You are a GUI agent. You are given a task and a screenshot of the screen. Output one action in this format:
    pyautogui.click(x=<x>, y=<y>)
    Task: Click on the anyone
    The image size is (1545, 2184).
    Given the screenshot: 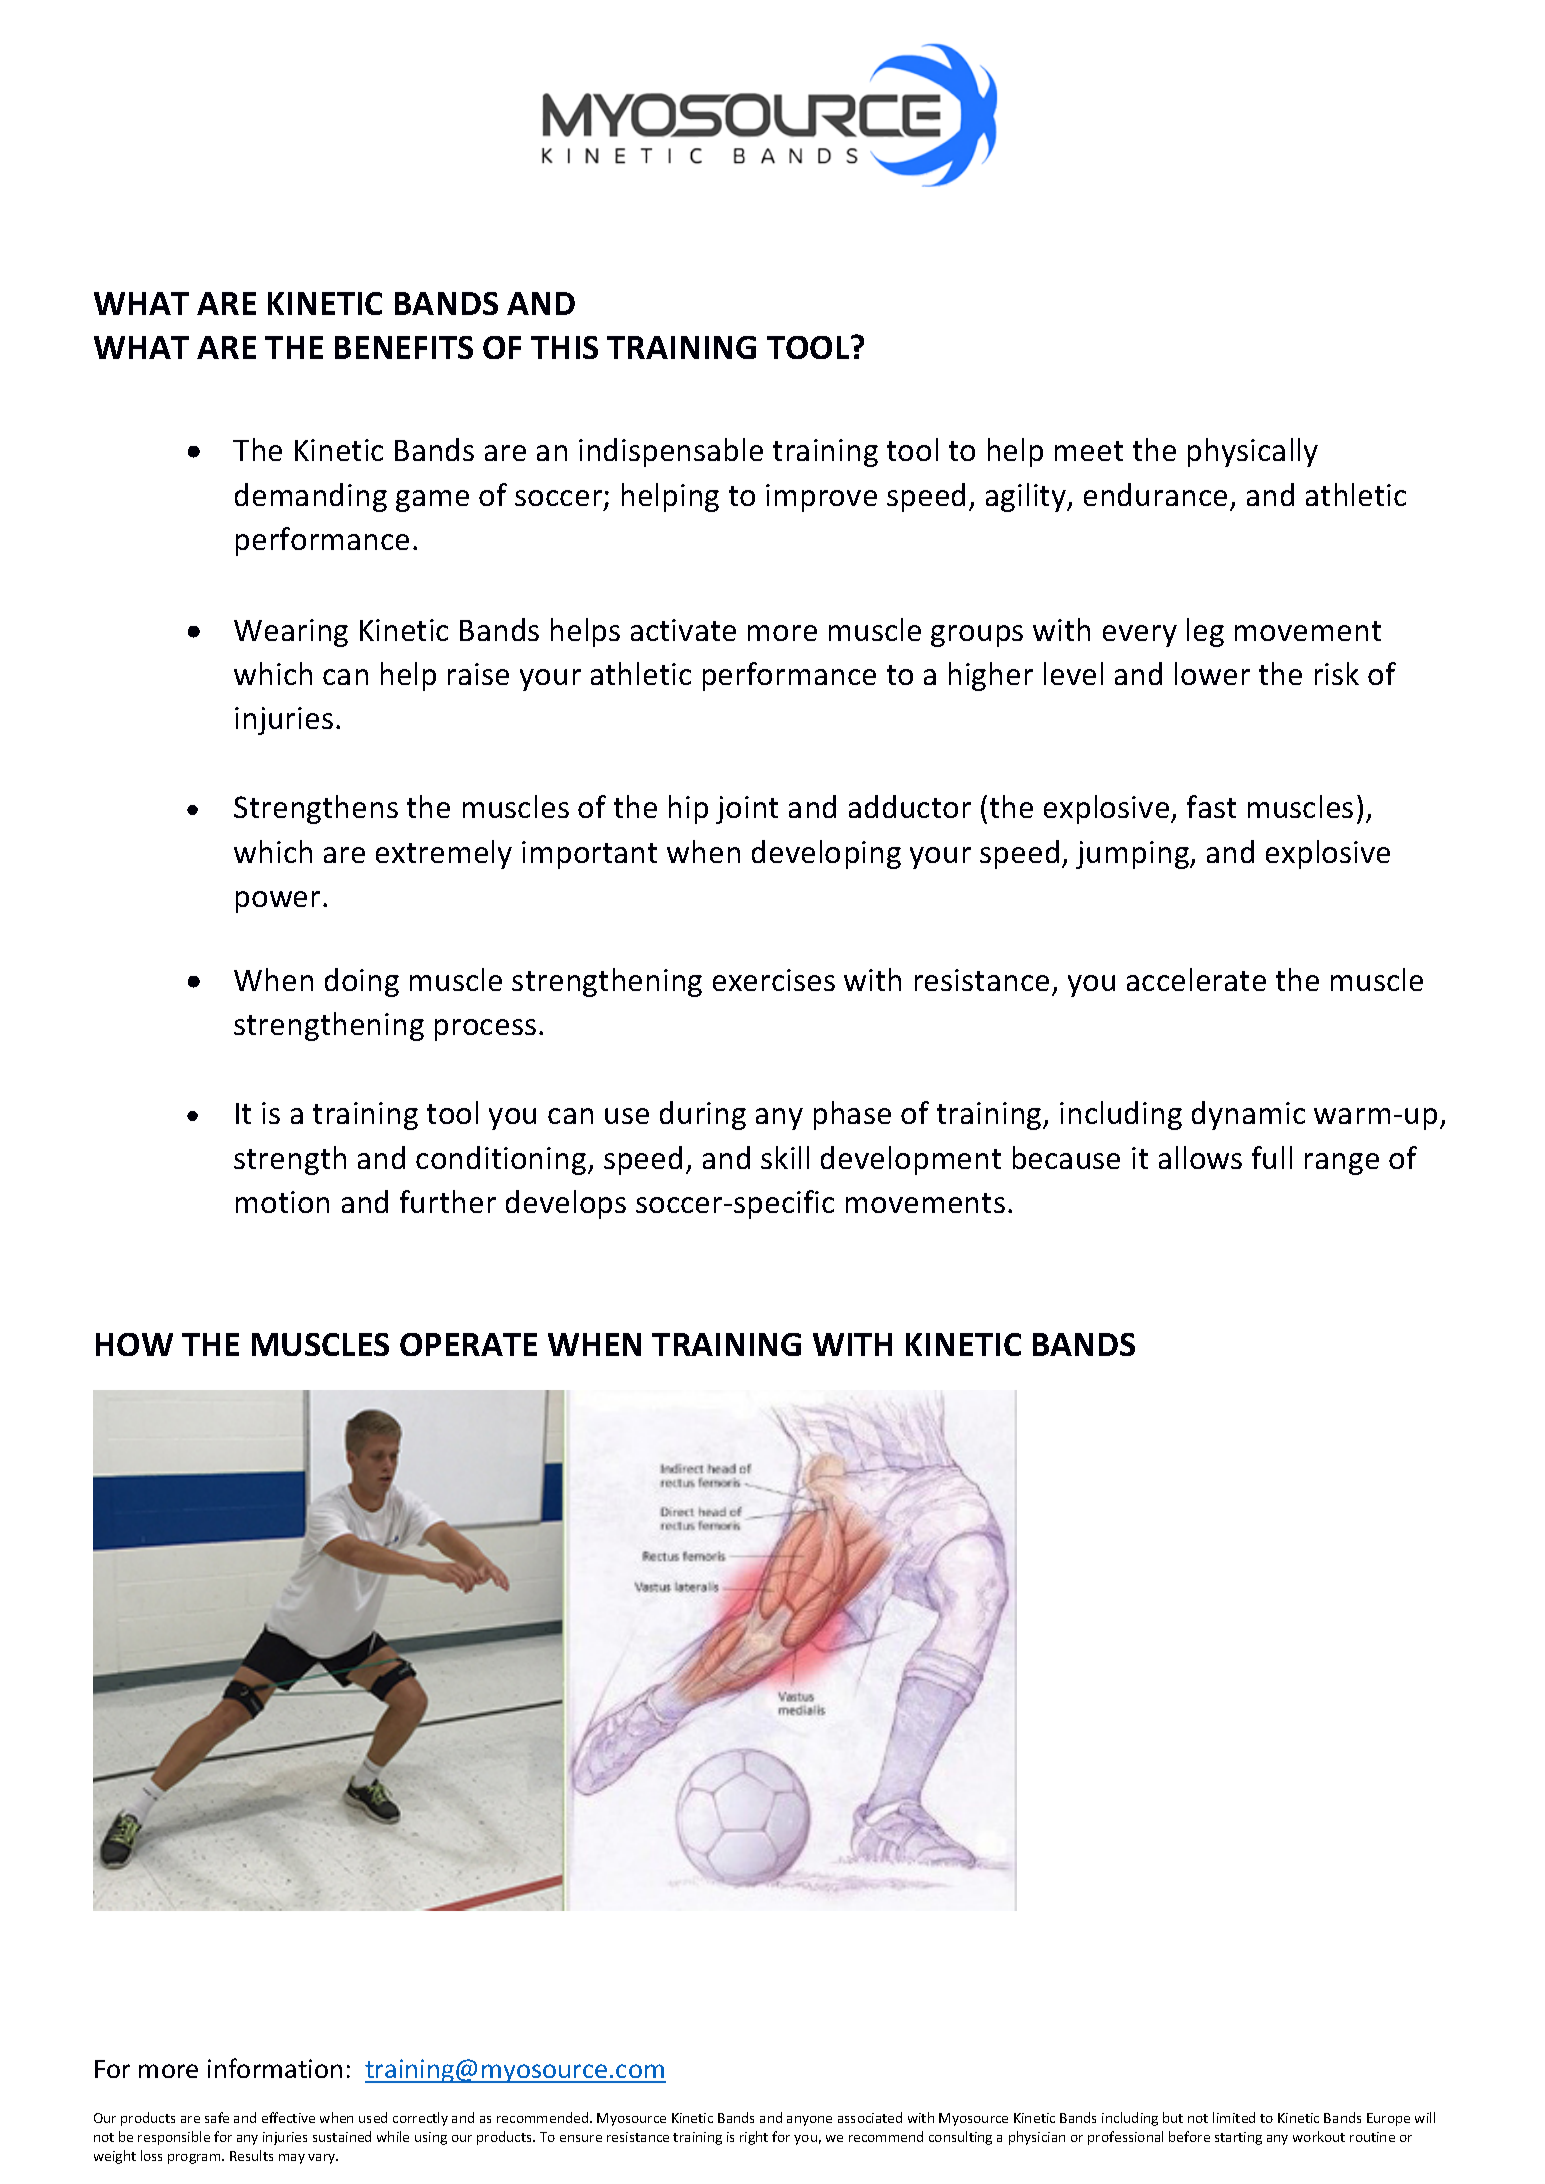 What is the action you would take?
    pyautogui.click(x=809, y=2121)
